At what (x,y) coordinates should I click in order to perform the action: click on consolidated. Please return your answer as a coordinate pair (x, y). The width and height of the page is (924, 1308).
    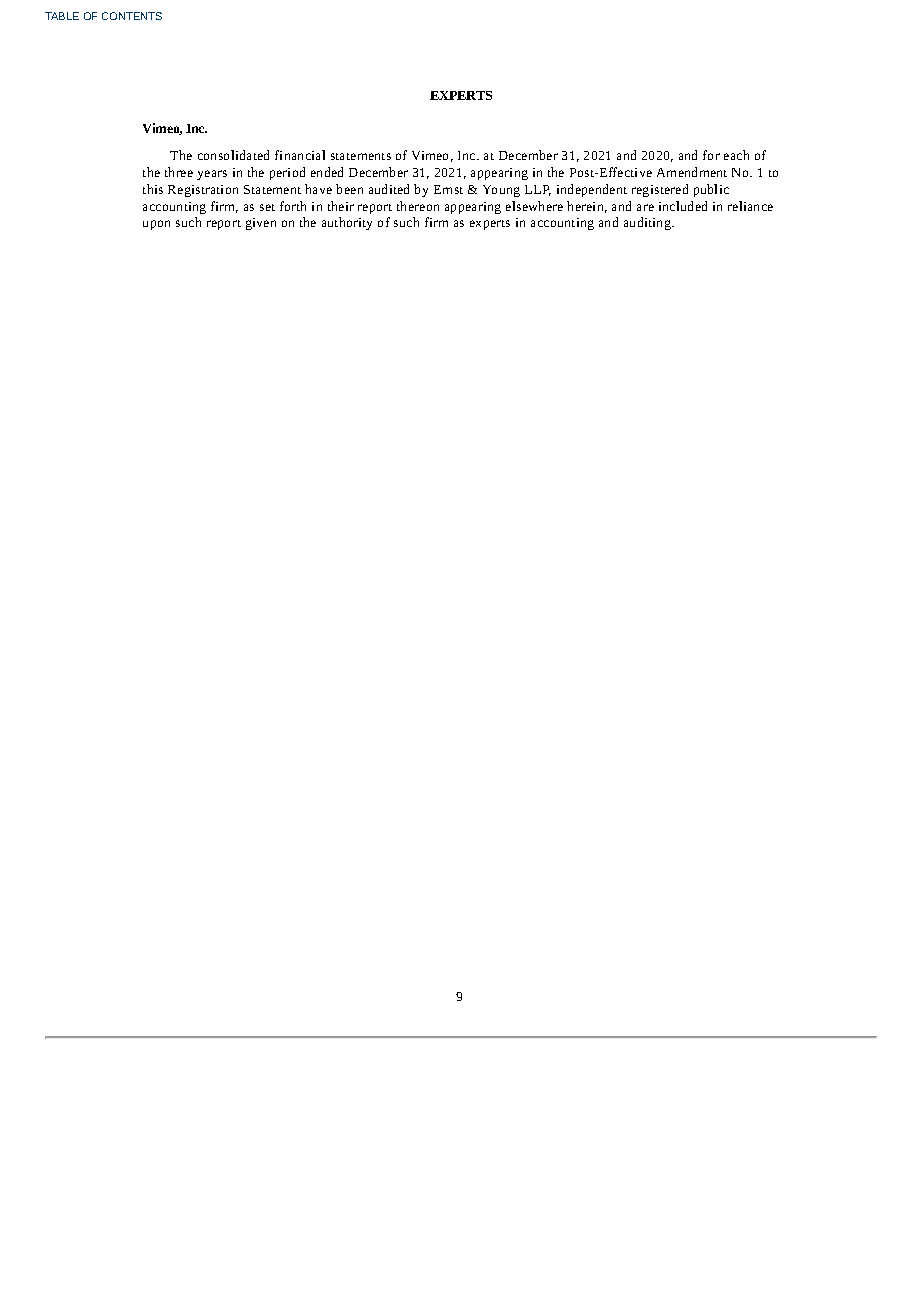
    Looking at the image, I should click on (233, 155).
